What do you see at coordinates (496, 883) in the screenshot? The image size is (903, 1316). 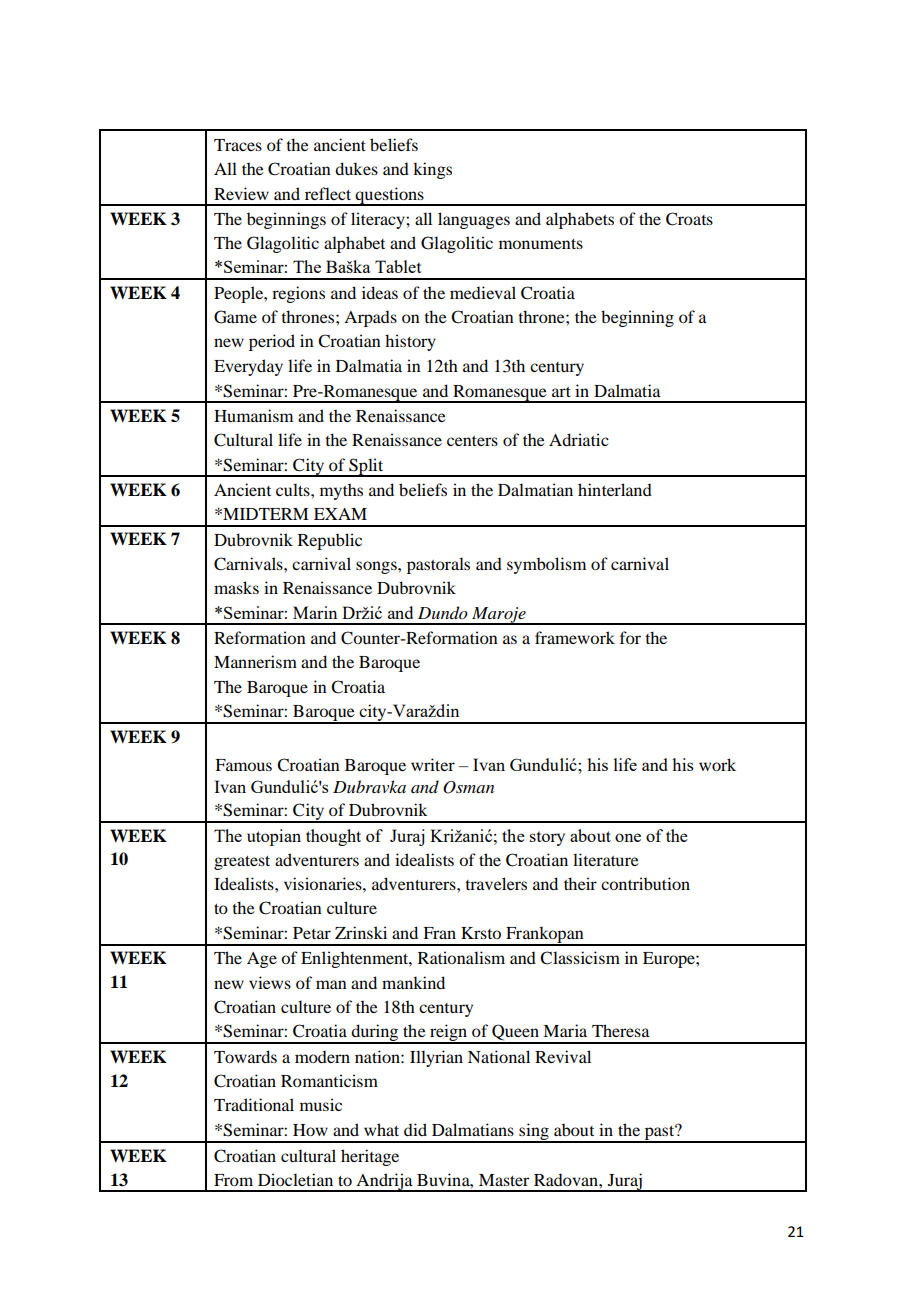 I see `travelers` at bounding box center [496, 883].
